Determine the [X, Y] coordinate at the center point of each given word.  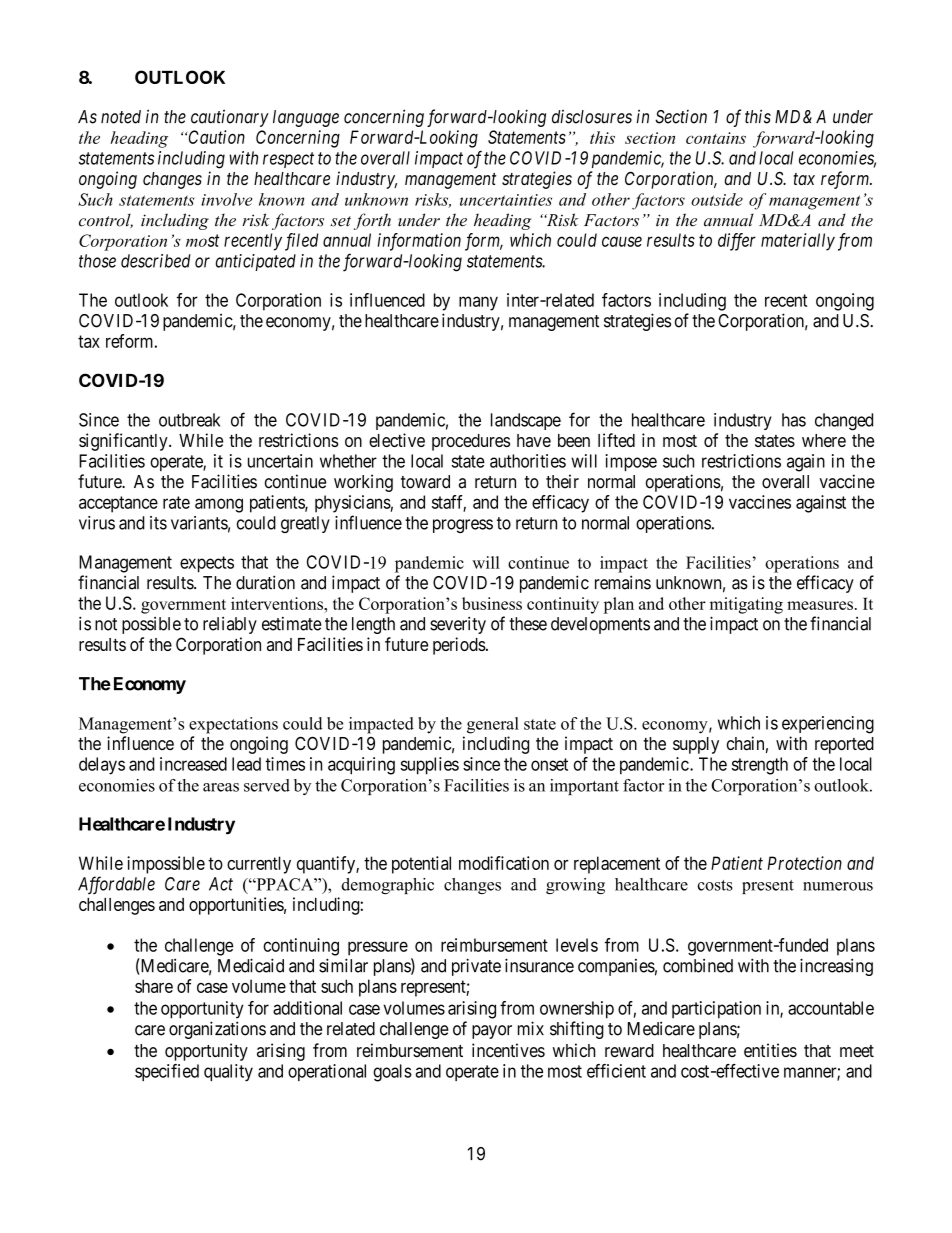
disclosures [592, 116]
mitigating [746, 605]
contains [716, 138]
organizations [217, 1030]
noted [121, 117]
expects [207, 564]
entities [770, 1050]
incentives [508, 1050]
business [492, 603]
